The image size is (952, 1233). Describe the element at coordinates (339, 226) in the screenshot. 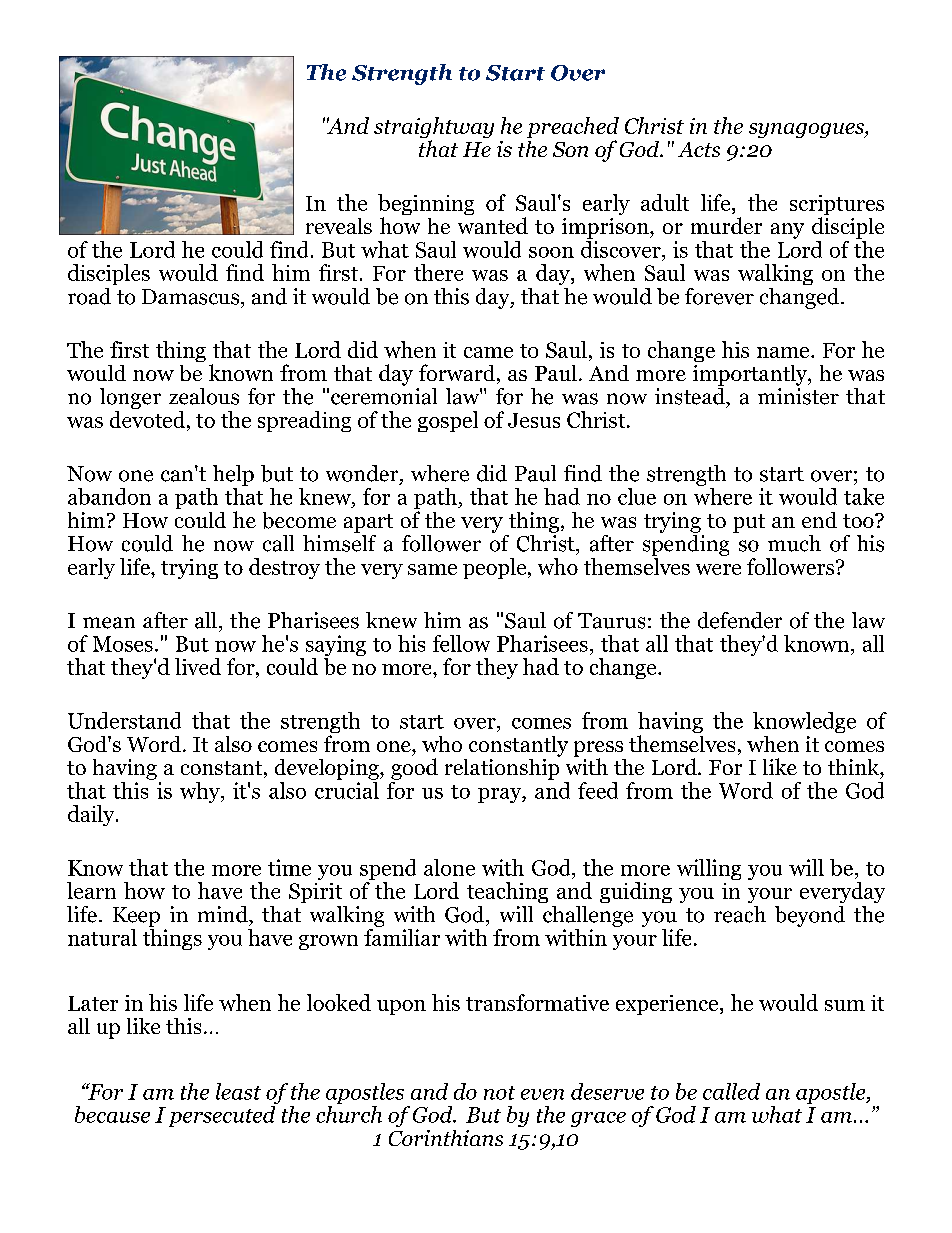

I see `reveals` at that location.
